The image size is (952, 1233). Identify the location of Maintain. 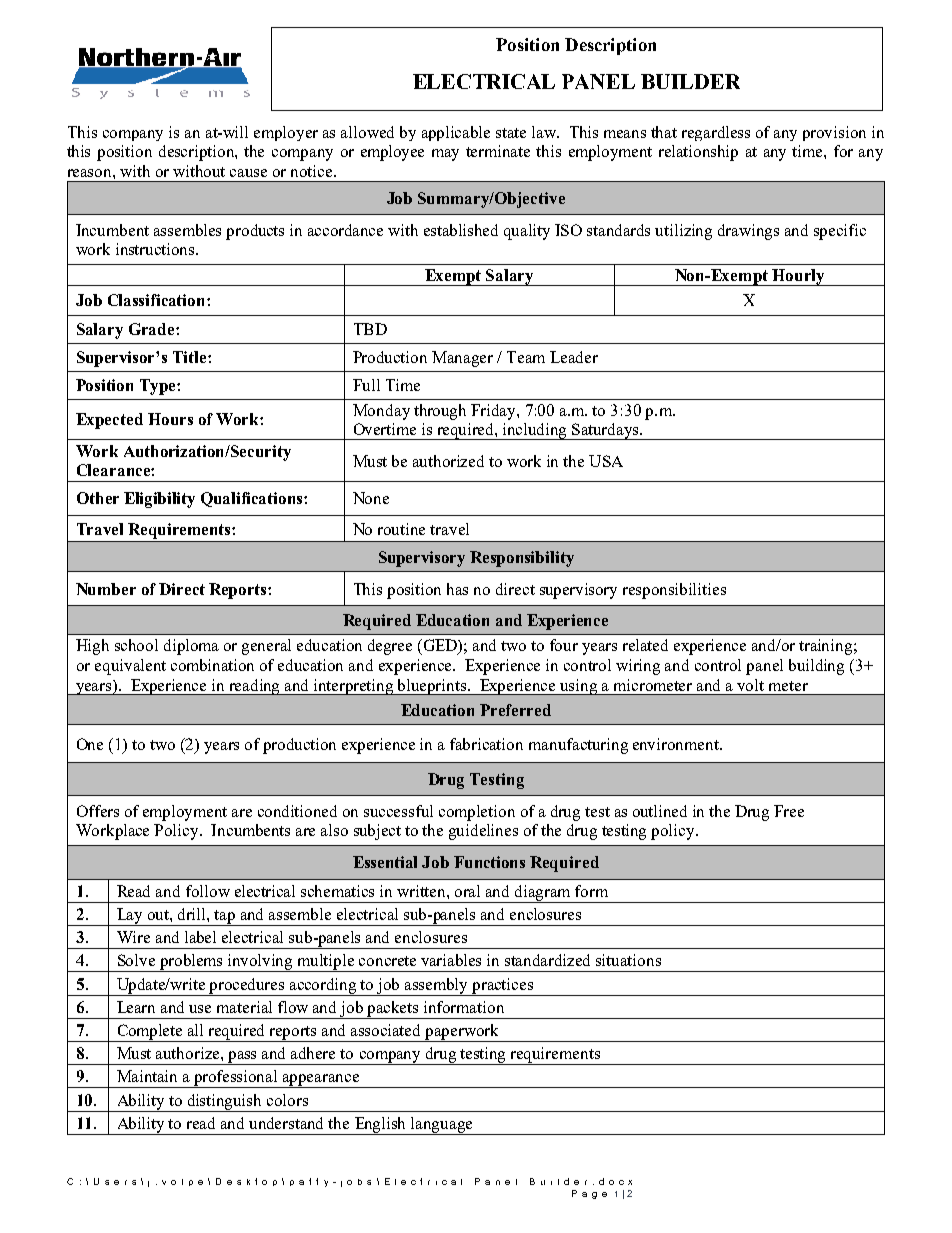
(147, 1076).
